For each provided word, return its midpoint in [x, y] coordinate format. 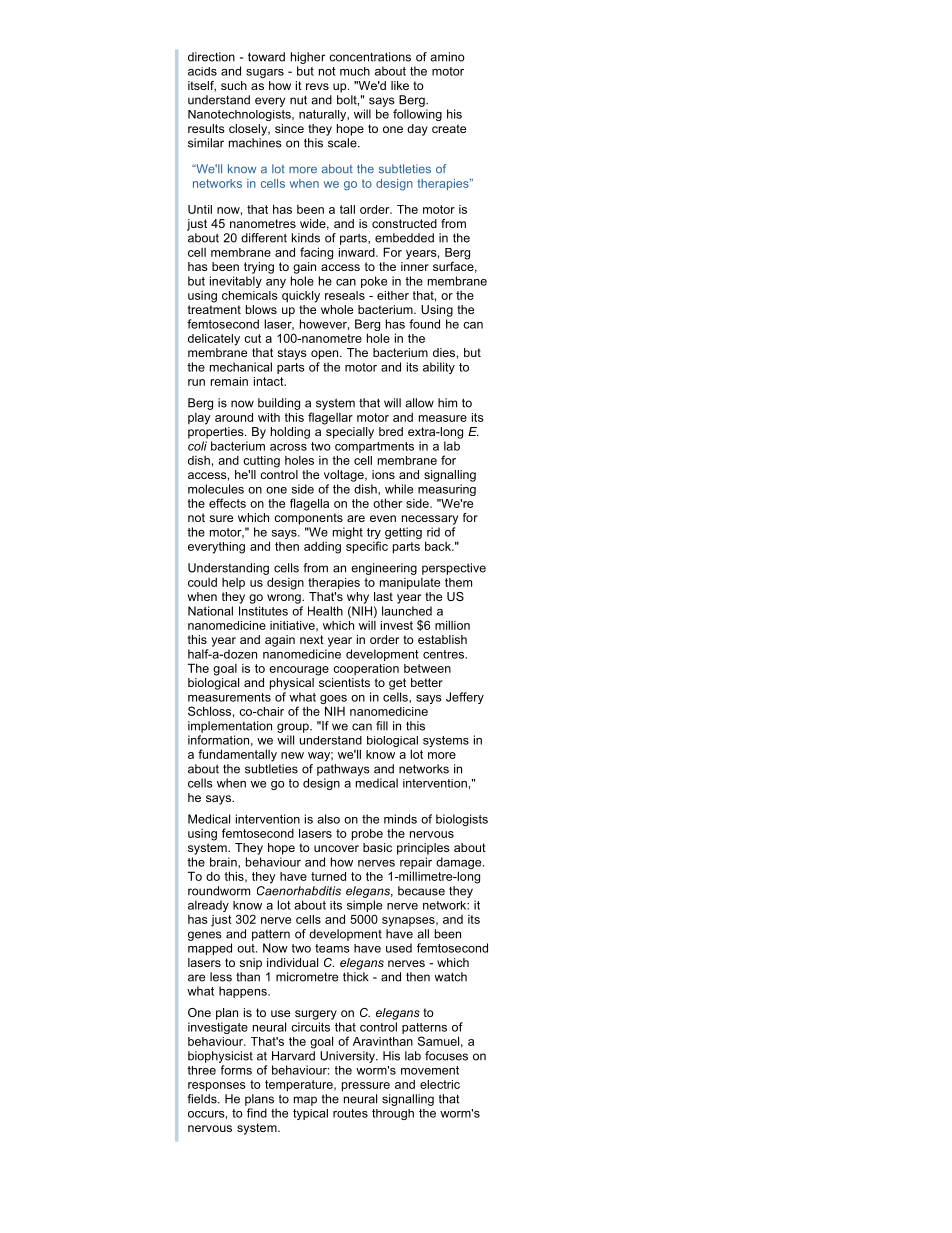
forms [236, 1070]
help [233, 583]
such [234, 85]
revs [317, 86]
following [417, 115]
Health [325, 611]
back [439, 546]
